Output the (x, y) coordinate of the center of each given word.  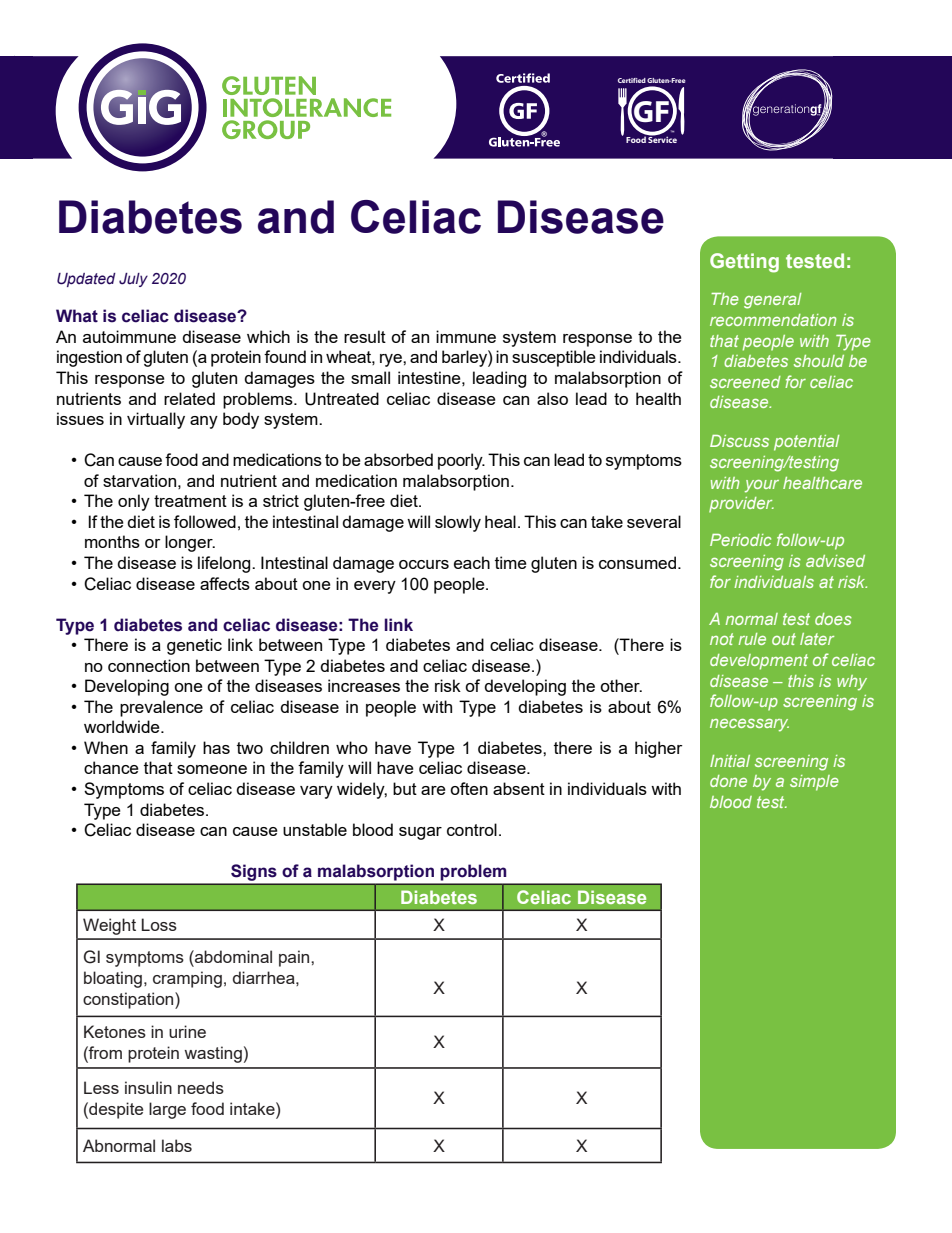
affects (225, 583)
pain (295, 958)
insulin (148, 1087)
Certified (632, 80)
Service (662, 138)
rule (752, 639)
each (472, 562)
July (133, 280)
